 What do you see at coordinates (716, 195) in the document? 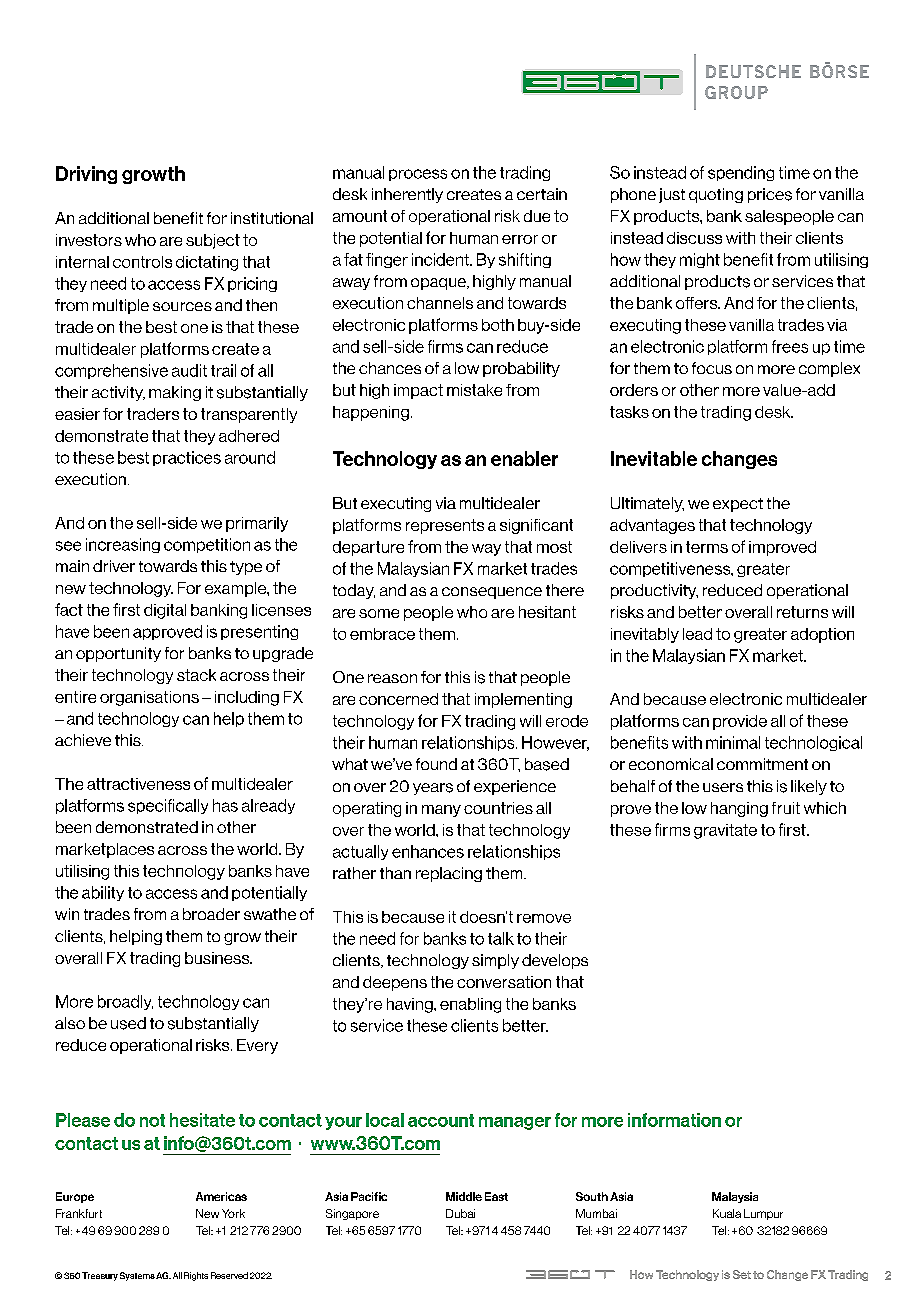
I see `quoting` at bounding box center [716, 195].
